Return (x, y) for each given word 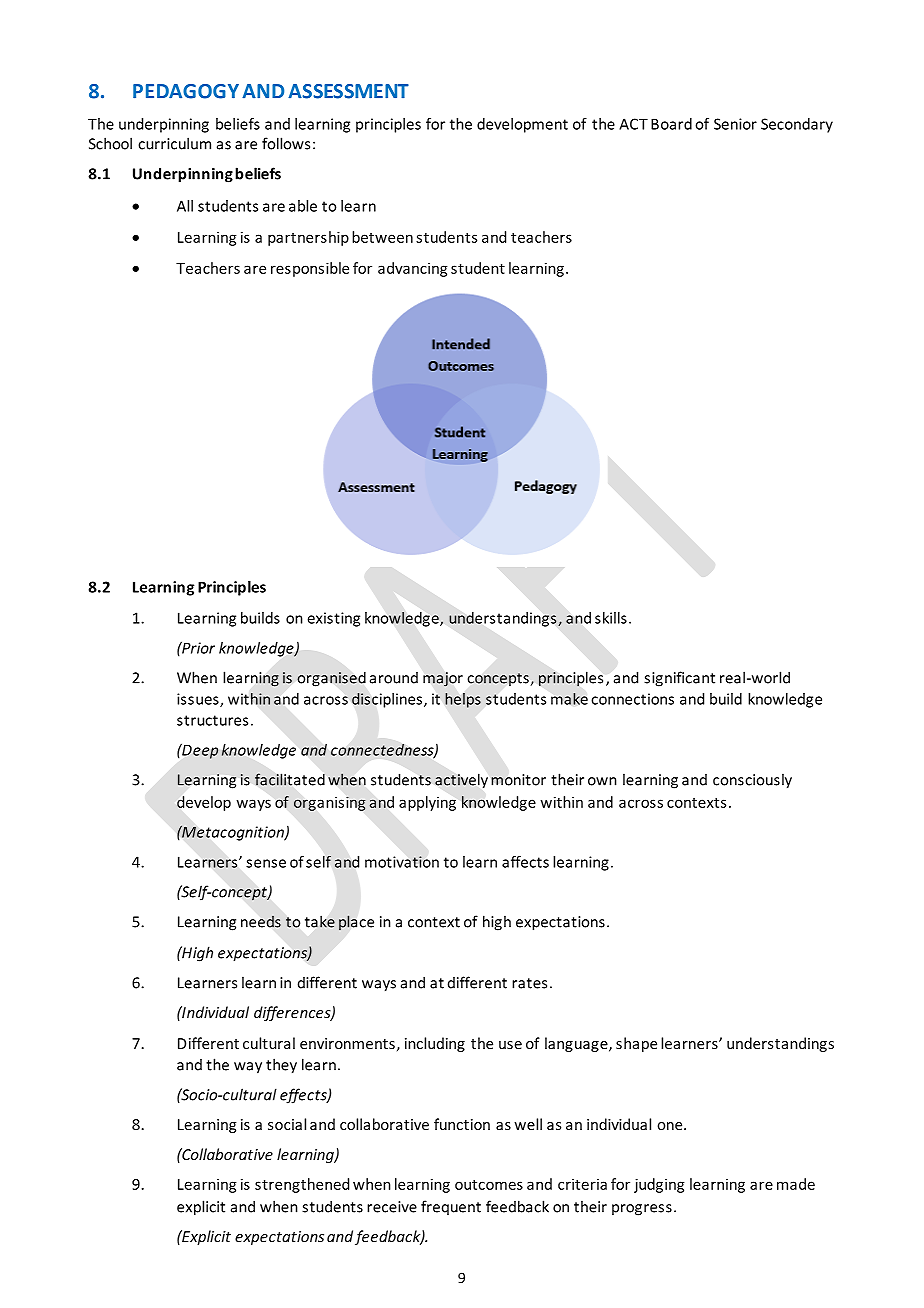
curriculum (174, 143)
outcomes (489, 1185)
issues (199, 700)
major (443, 679)
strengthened (302, 1185)
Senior (735, 124)
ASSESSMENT (348, 91)
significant (679, 679)
